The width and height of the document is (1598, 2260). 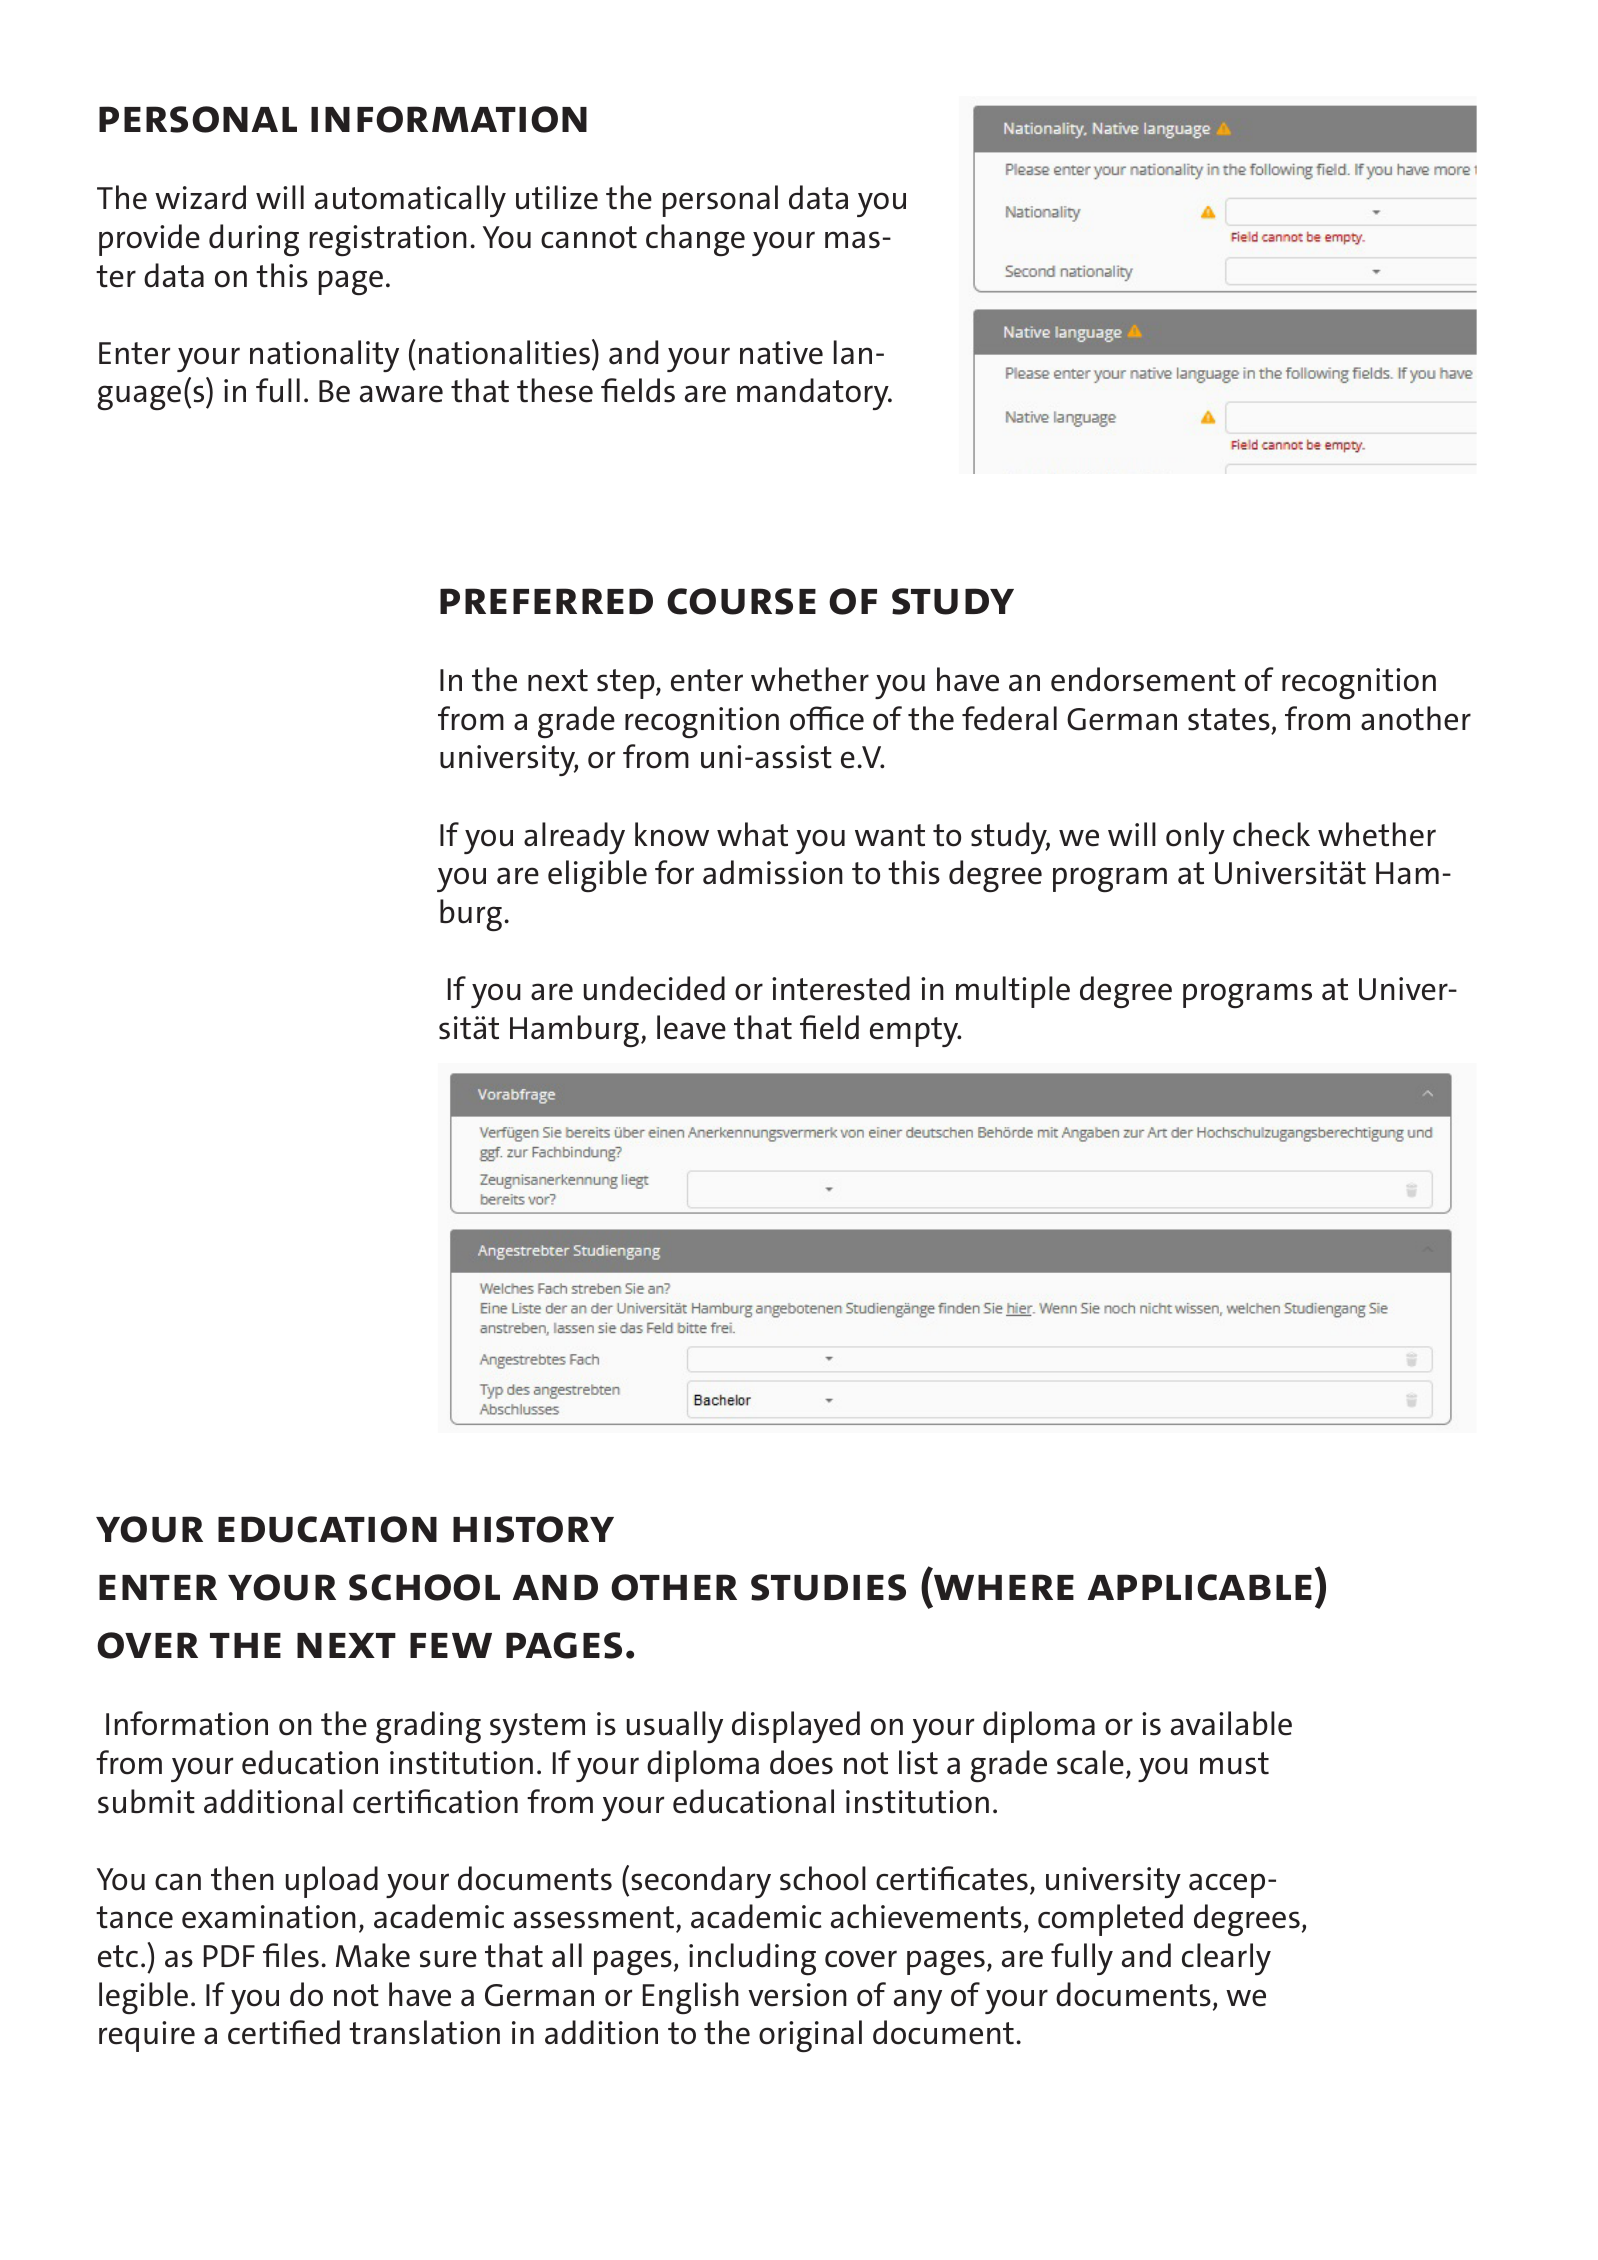 I want to click on PDF, so click(x=229, y=1956).
